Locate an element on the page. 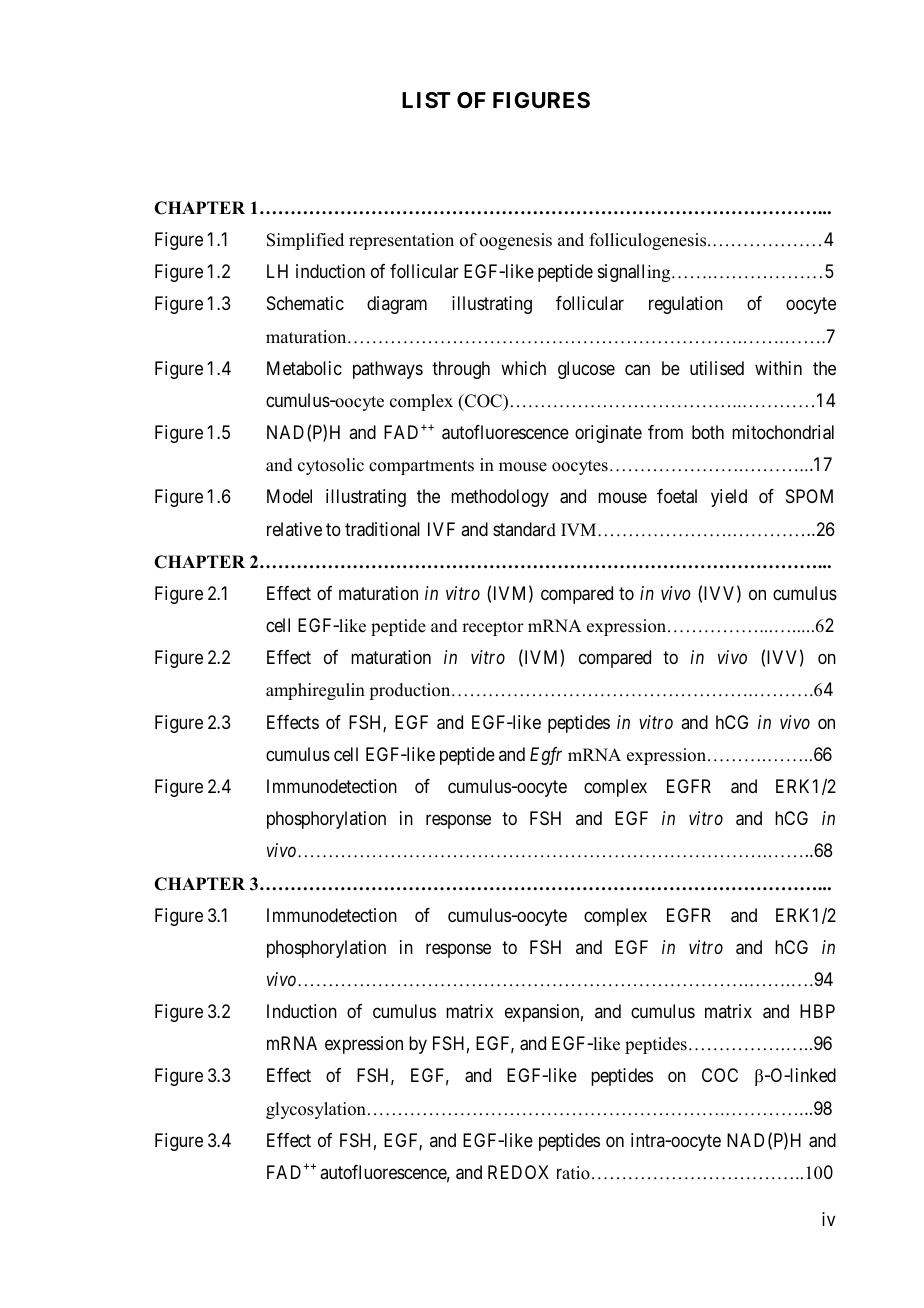 Image resolution: width=924 pixels, height=1308 pixels. regulation is located at coordinates (686, 305).
